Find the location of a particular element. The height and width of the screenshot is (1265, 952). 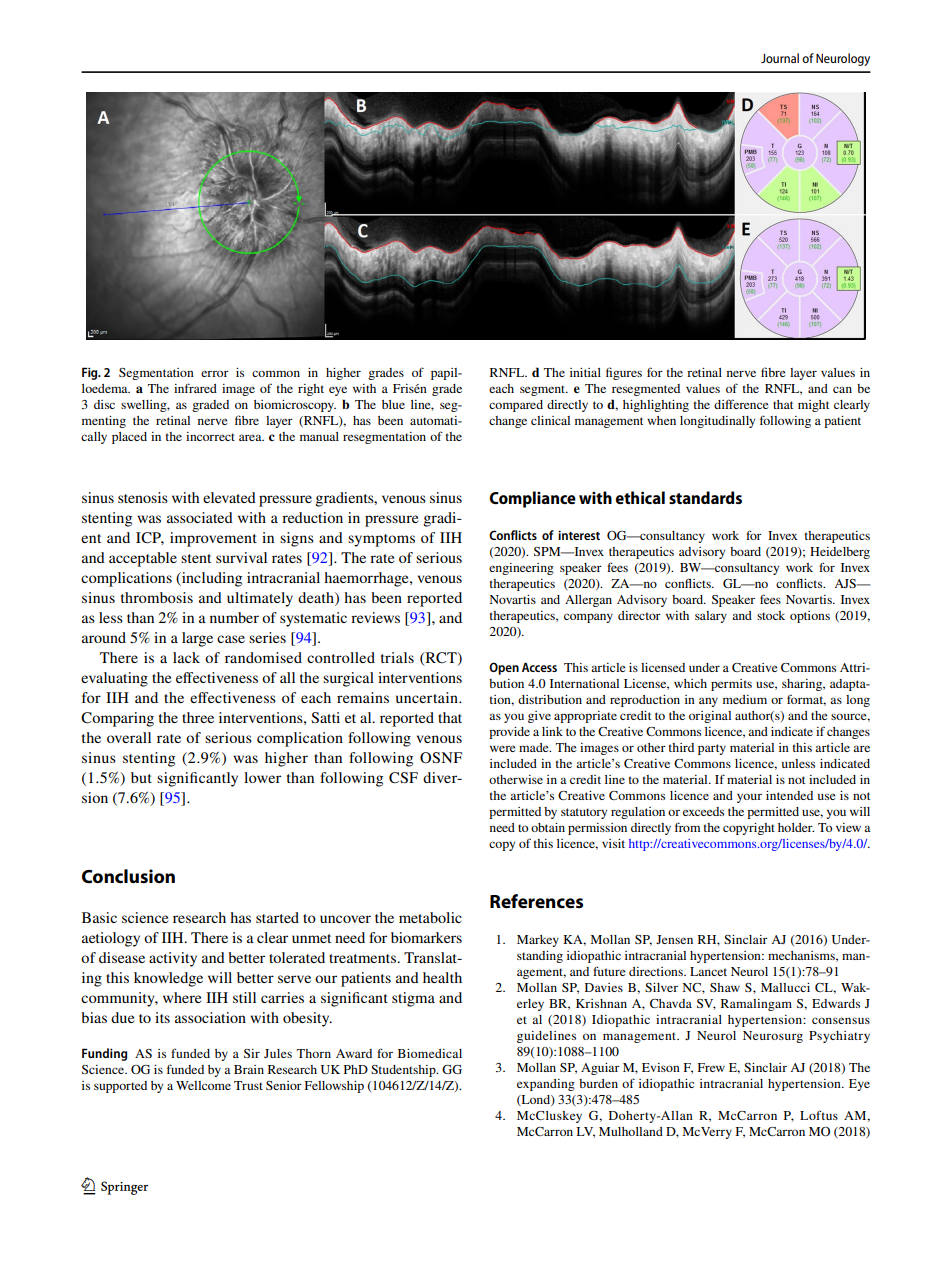

error is located at coordinates (215, 373).
